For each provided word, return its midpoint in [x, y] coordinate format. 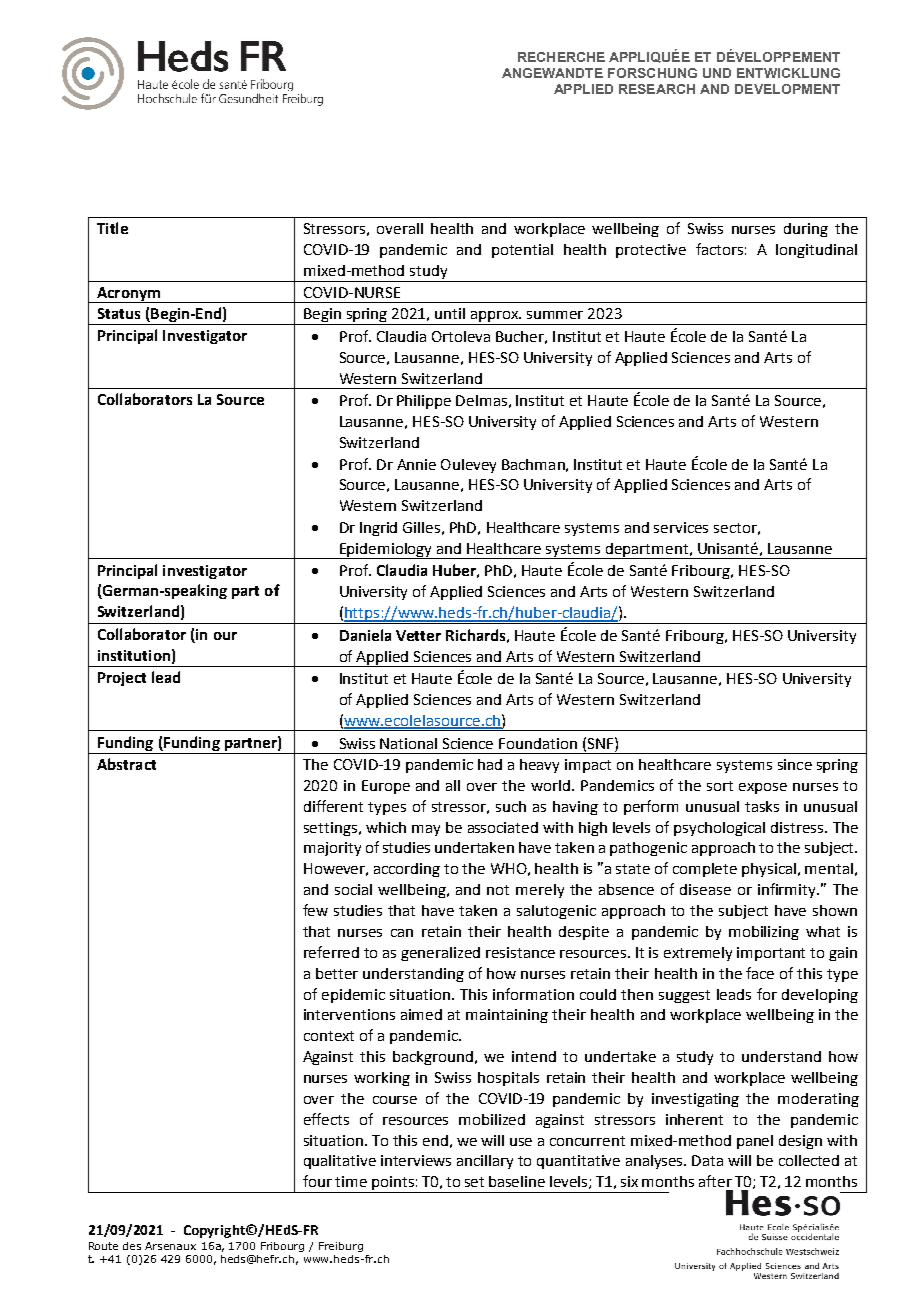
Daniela [365, 635]
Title [112, 228]
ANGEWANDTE [552, 73]
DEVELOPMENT [787, 89]
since [795, 764]
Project [122, 679]
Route [103, 1246]
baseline [517, 1181]
